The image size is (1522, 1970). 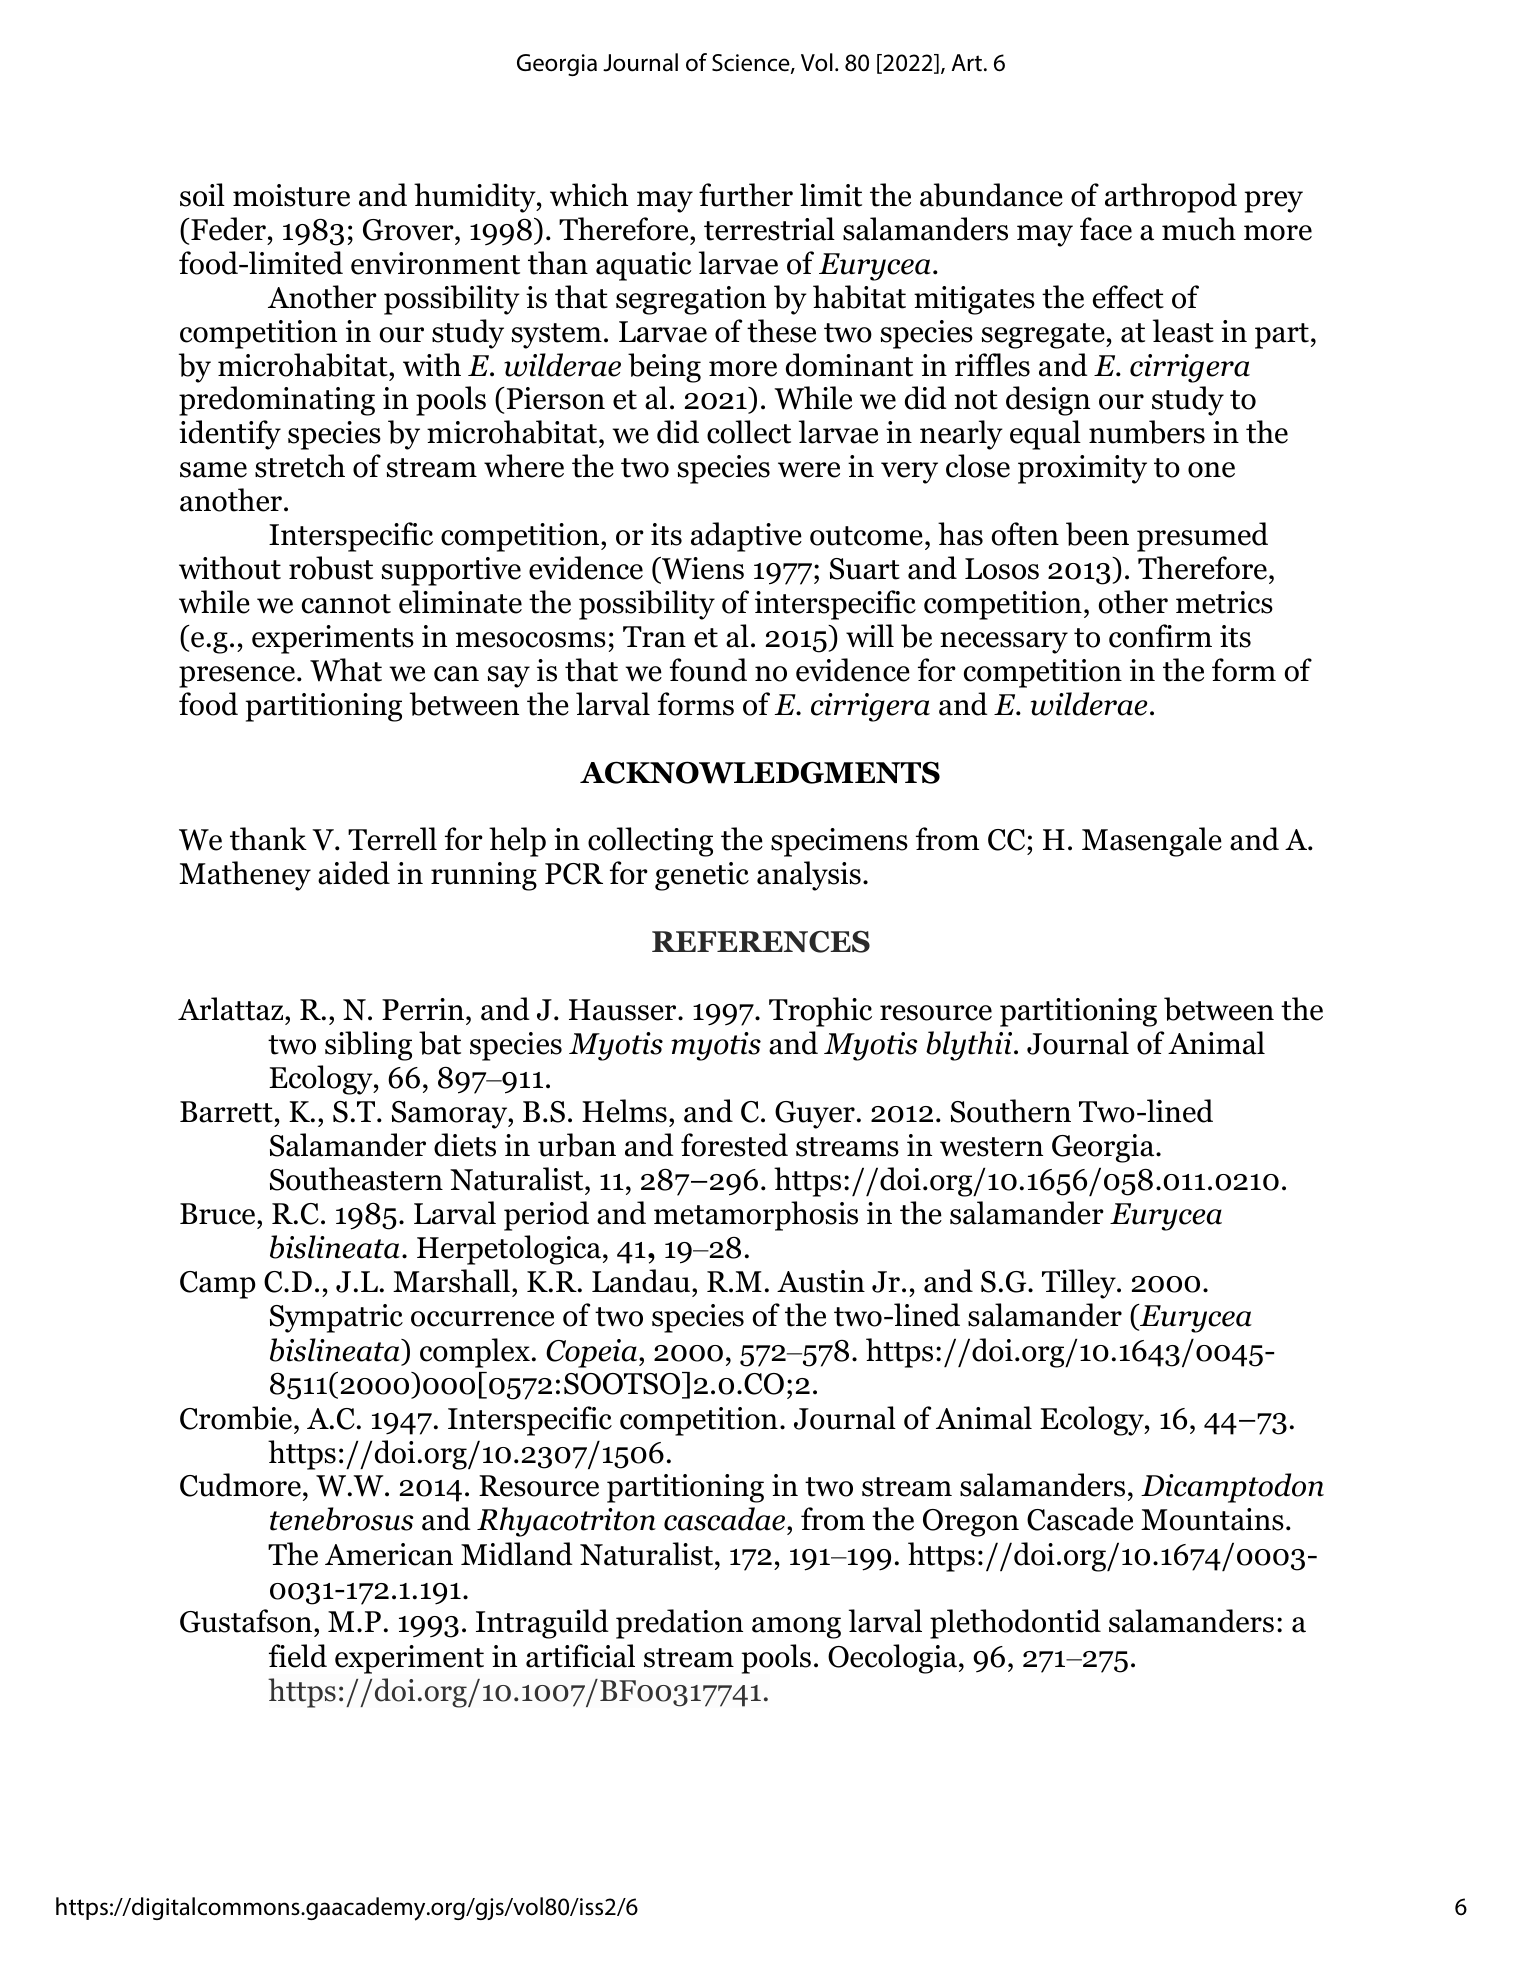 I want to click on moisture, so click(x=291, y=195).
